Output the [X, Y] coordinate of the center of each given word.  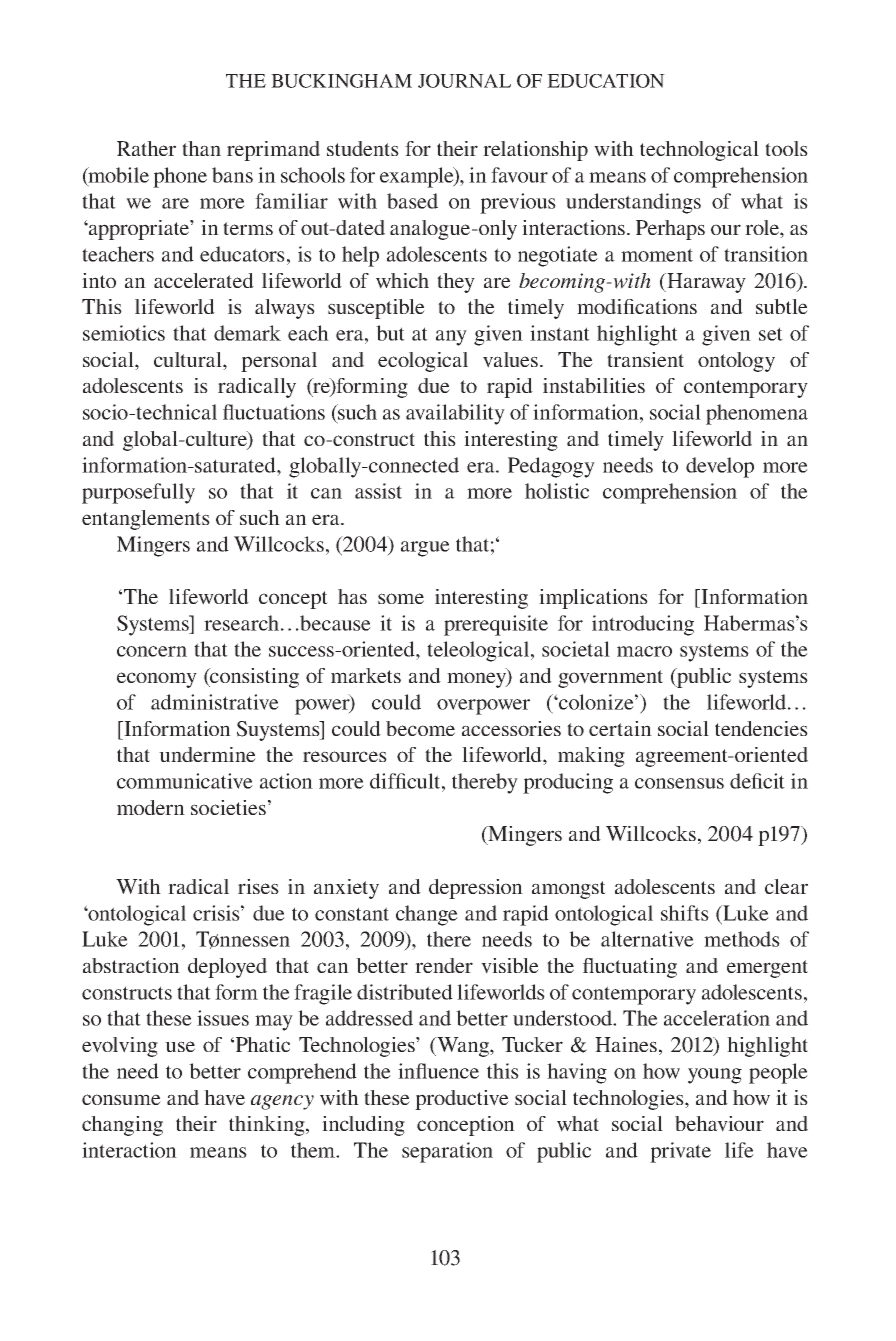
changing [122, 1126]
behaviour [719, 1124]
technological [699, 151]
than [201, 148]
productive [462, 1100]
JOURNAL [464, 81]
